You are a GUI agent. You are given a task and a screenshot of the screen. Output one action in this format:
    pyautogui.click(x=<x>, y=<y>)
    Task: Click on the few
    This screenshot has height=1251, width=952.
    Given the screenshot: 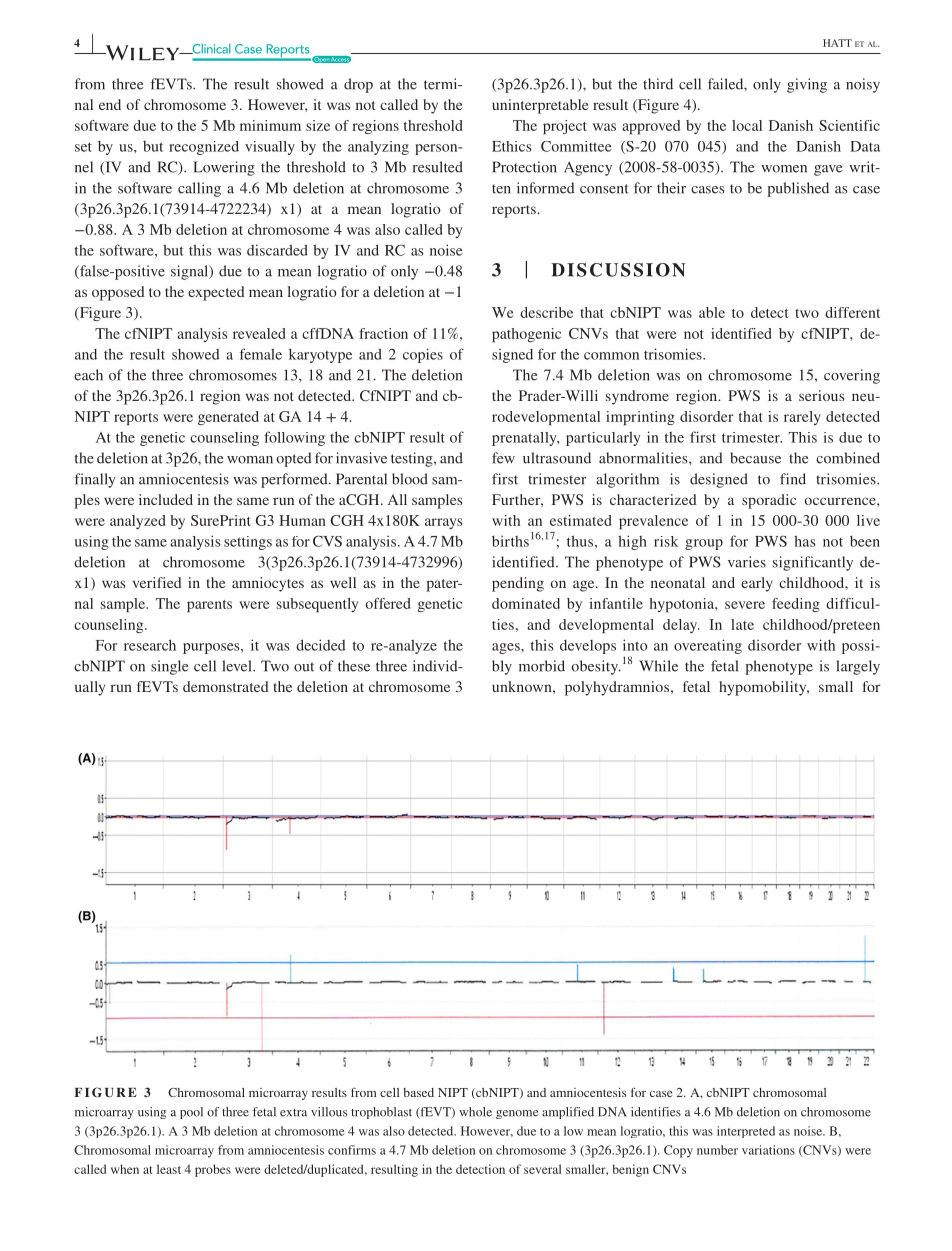 What is the action you would take?
    pyautogui.click(x=503, y=458)
